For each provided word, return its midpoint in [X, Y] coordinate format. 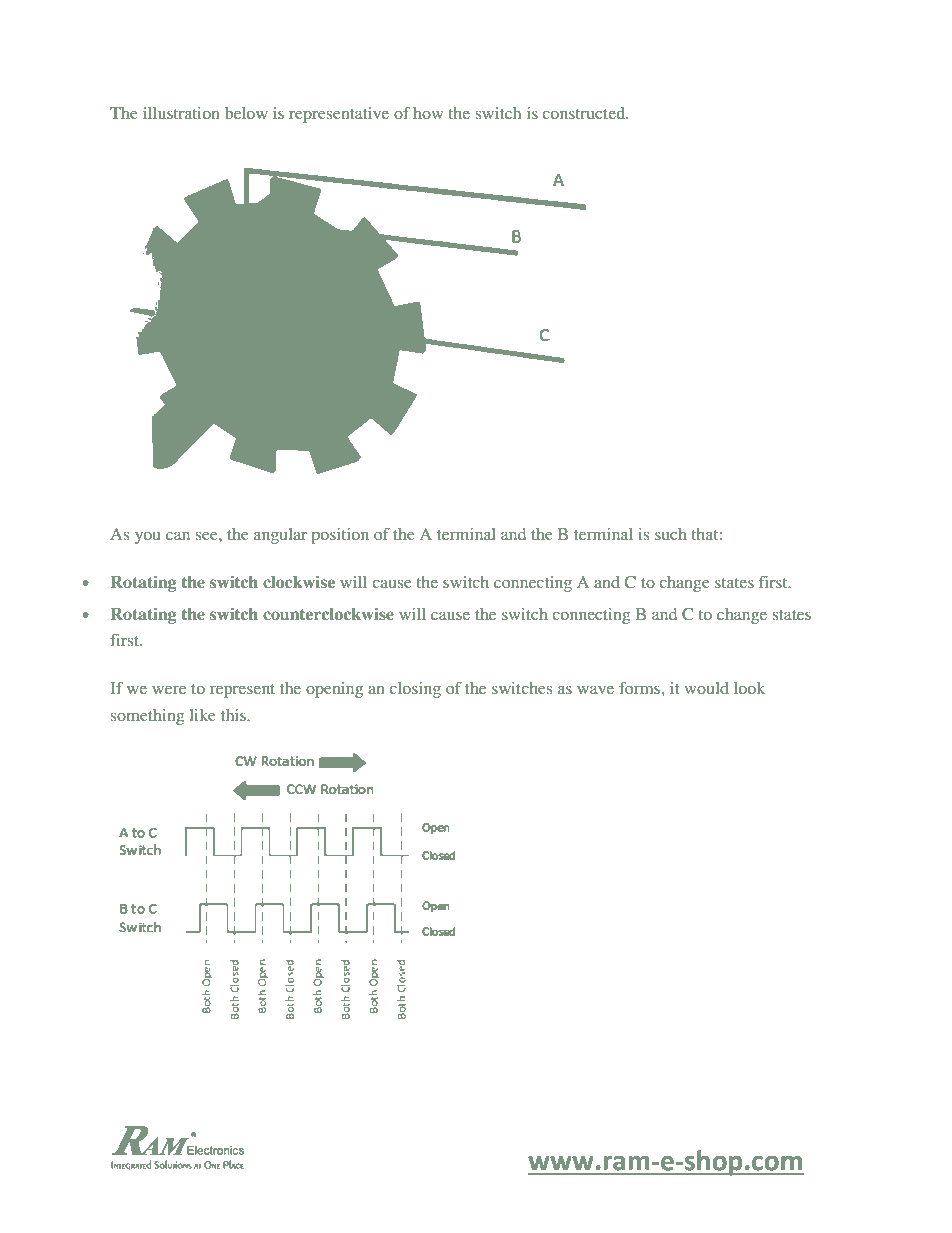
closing [415, 690]
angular [280, 536]
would [706, 688]
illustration [181, 113]
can [178, 536]
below [246, 113]
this [234, 715]
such [671, 534]
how [428, 113]
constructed [585, 113]
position [340, 536]
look [749, 688]
